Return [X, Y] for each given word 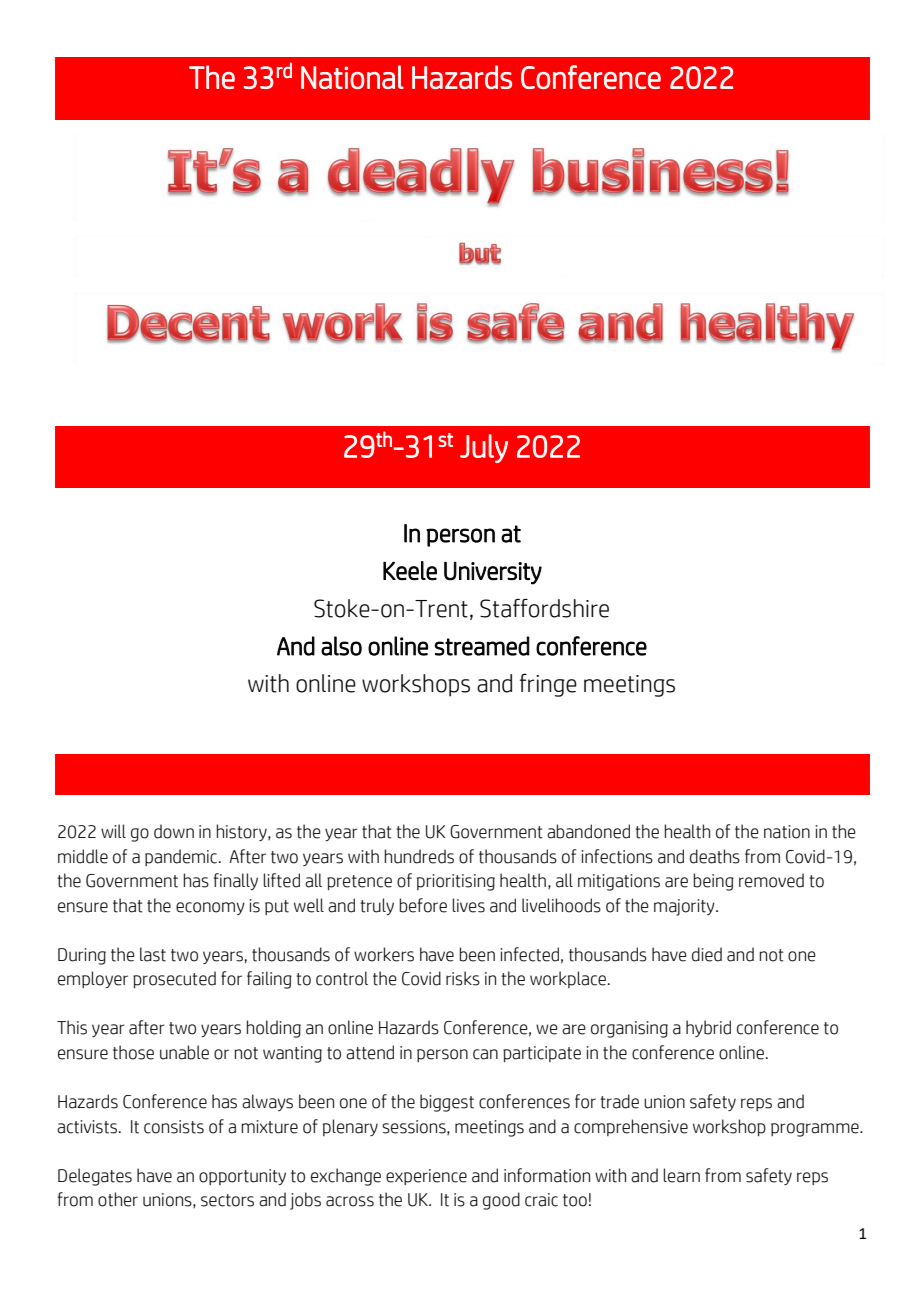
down [174, 831]
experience [426, 1177]
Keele [410, 571]
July [484, 448]
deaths [715, 856]
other [118, 1199]
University [493, 573]
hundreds [419, 856]
